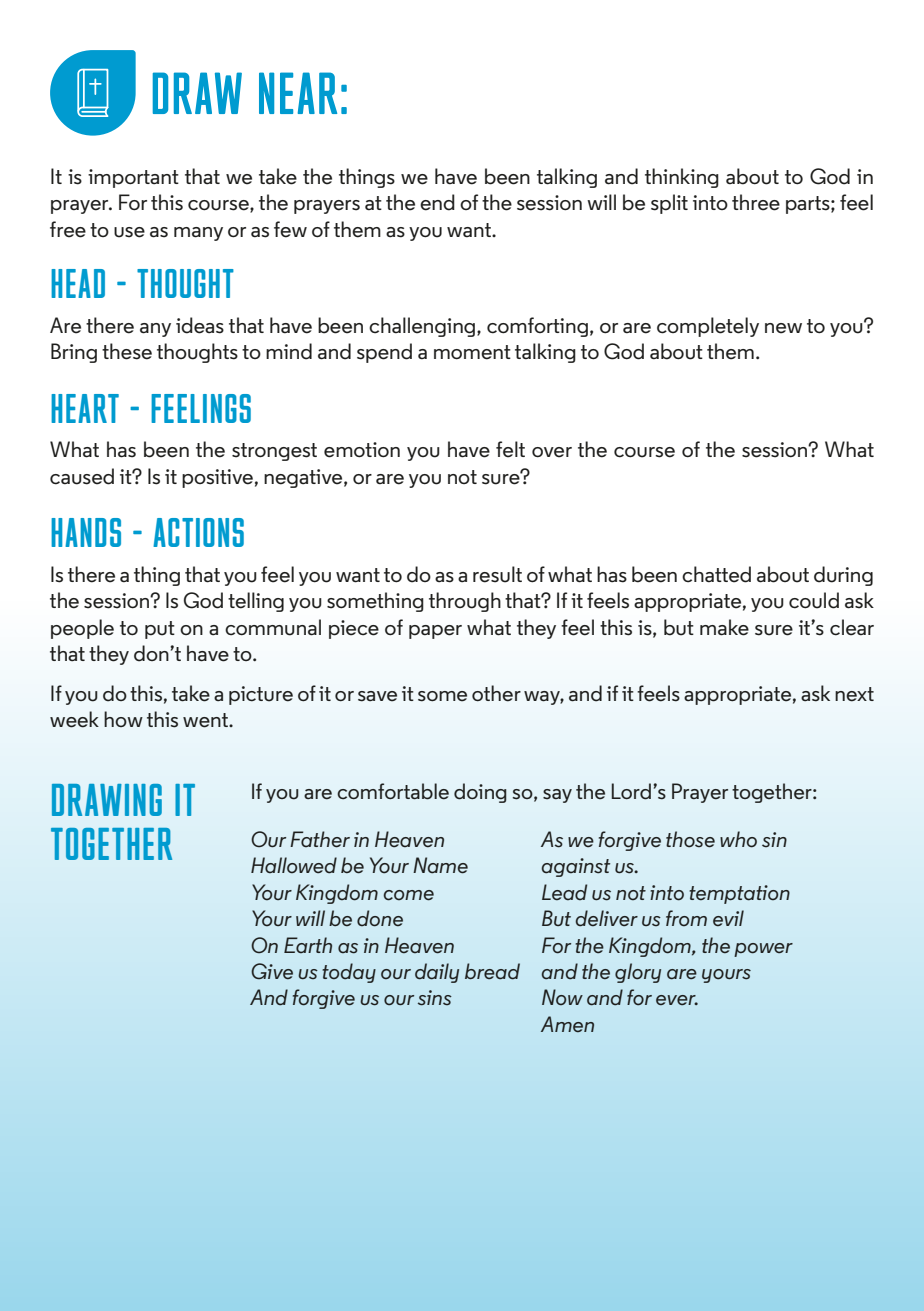 Image resolution: width=924 pixels, height=1311 pixels. I want to click on next, so click(854, 694).
